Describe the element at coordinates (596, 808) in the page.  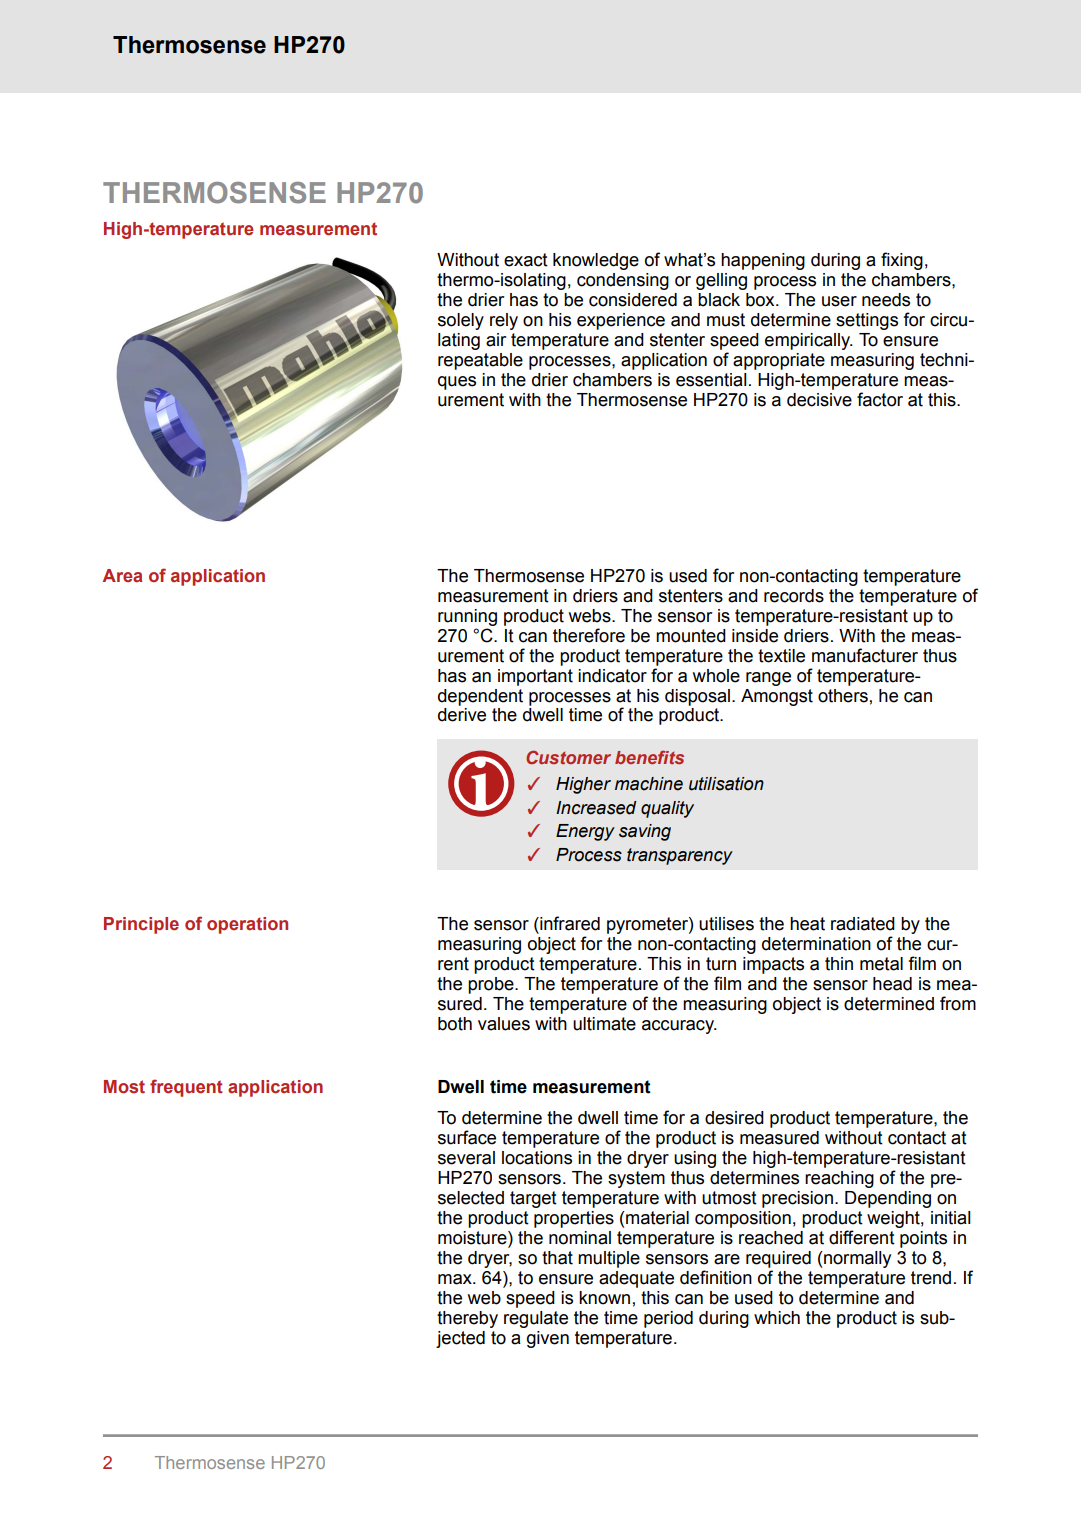
I see `Increased` at that location.
